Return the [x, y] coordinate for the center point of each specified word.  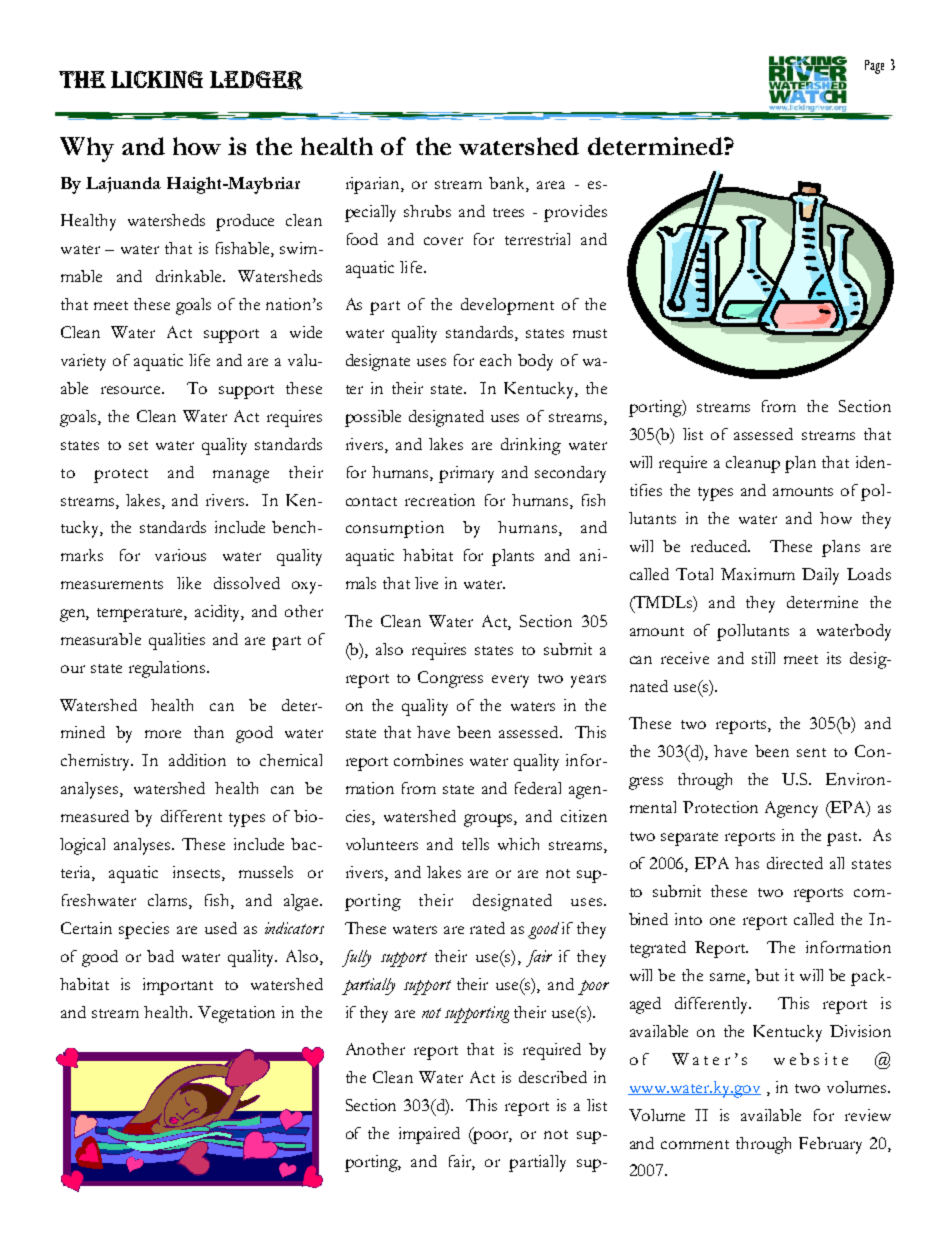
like [189, 583]
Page [874, 67]
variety [83, 362]
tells [475, 844]
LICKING [157, 79]
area [551, 185]
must [590, 333]
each [495, 360]
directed [795, 863]
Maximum [758, 574]
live [426, 583]
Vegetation [236, 1014]
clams [169, 901]
